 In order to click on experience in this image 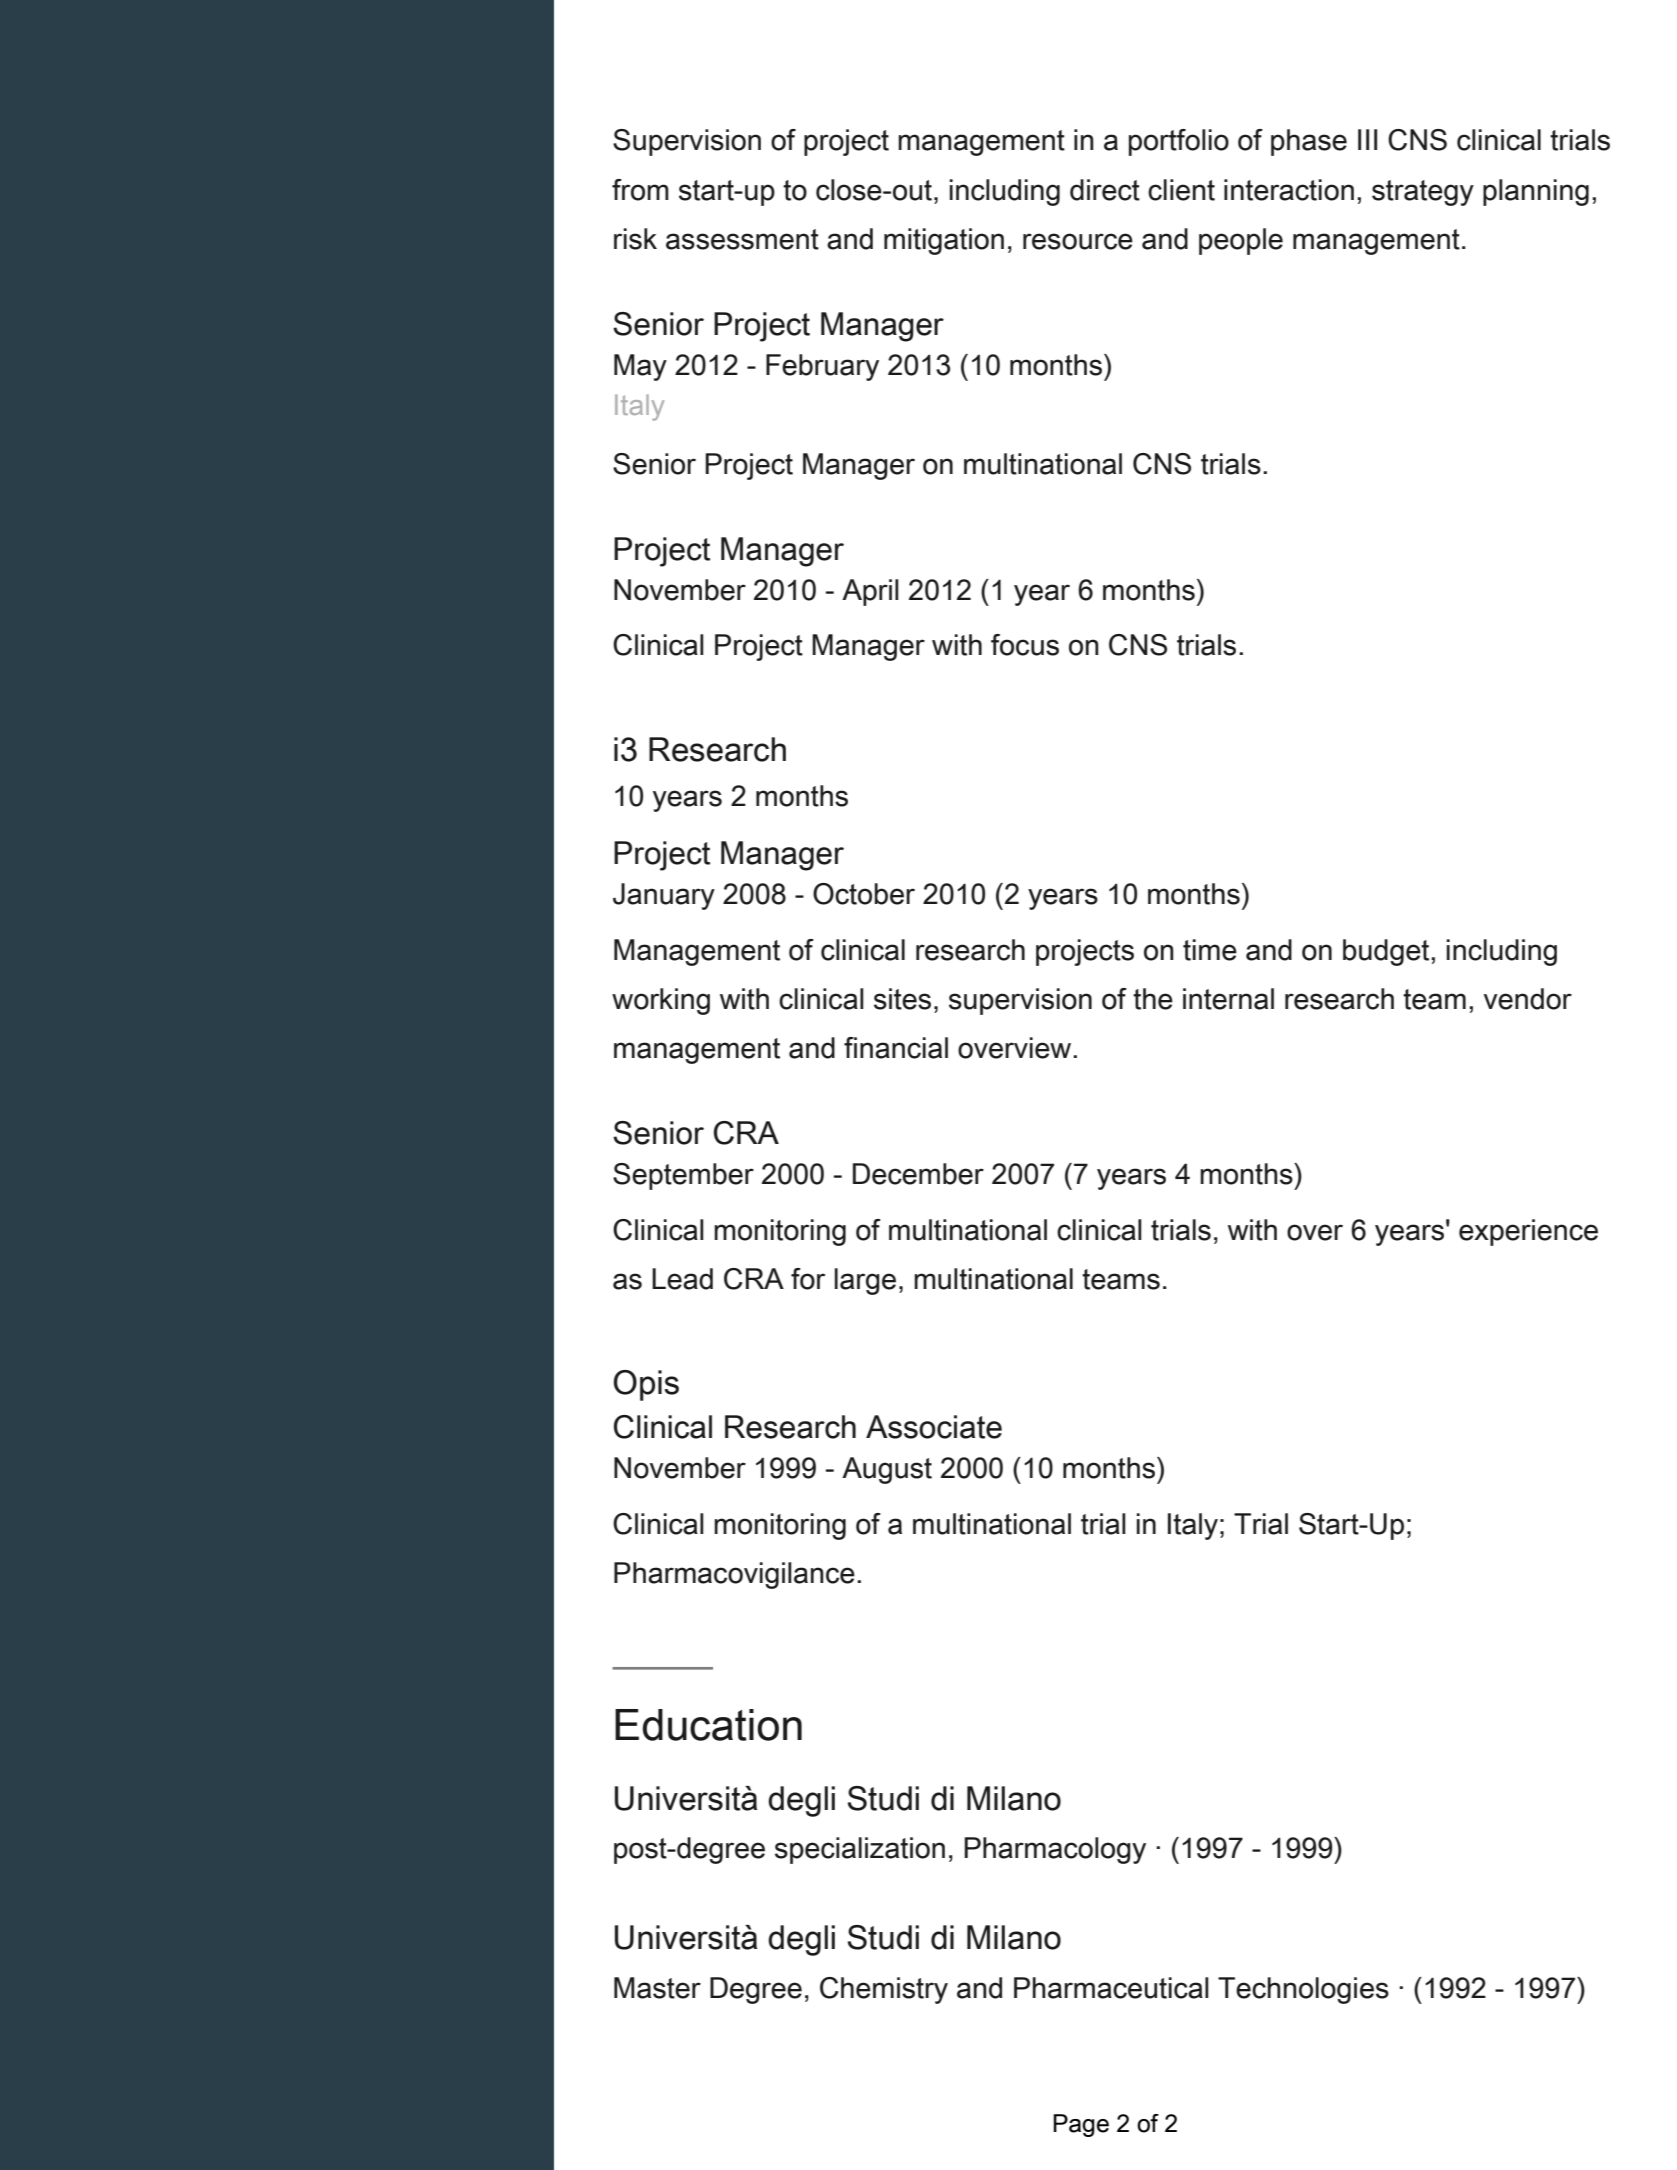, I will do `click(1528, 1232)`.
